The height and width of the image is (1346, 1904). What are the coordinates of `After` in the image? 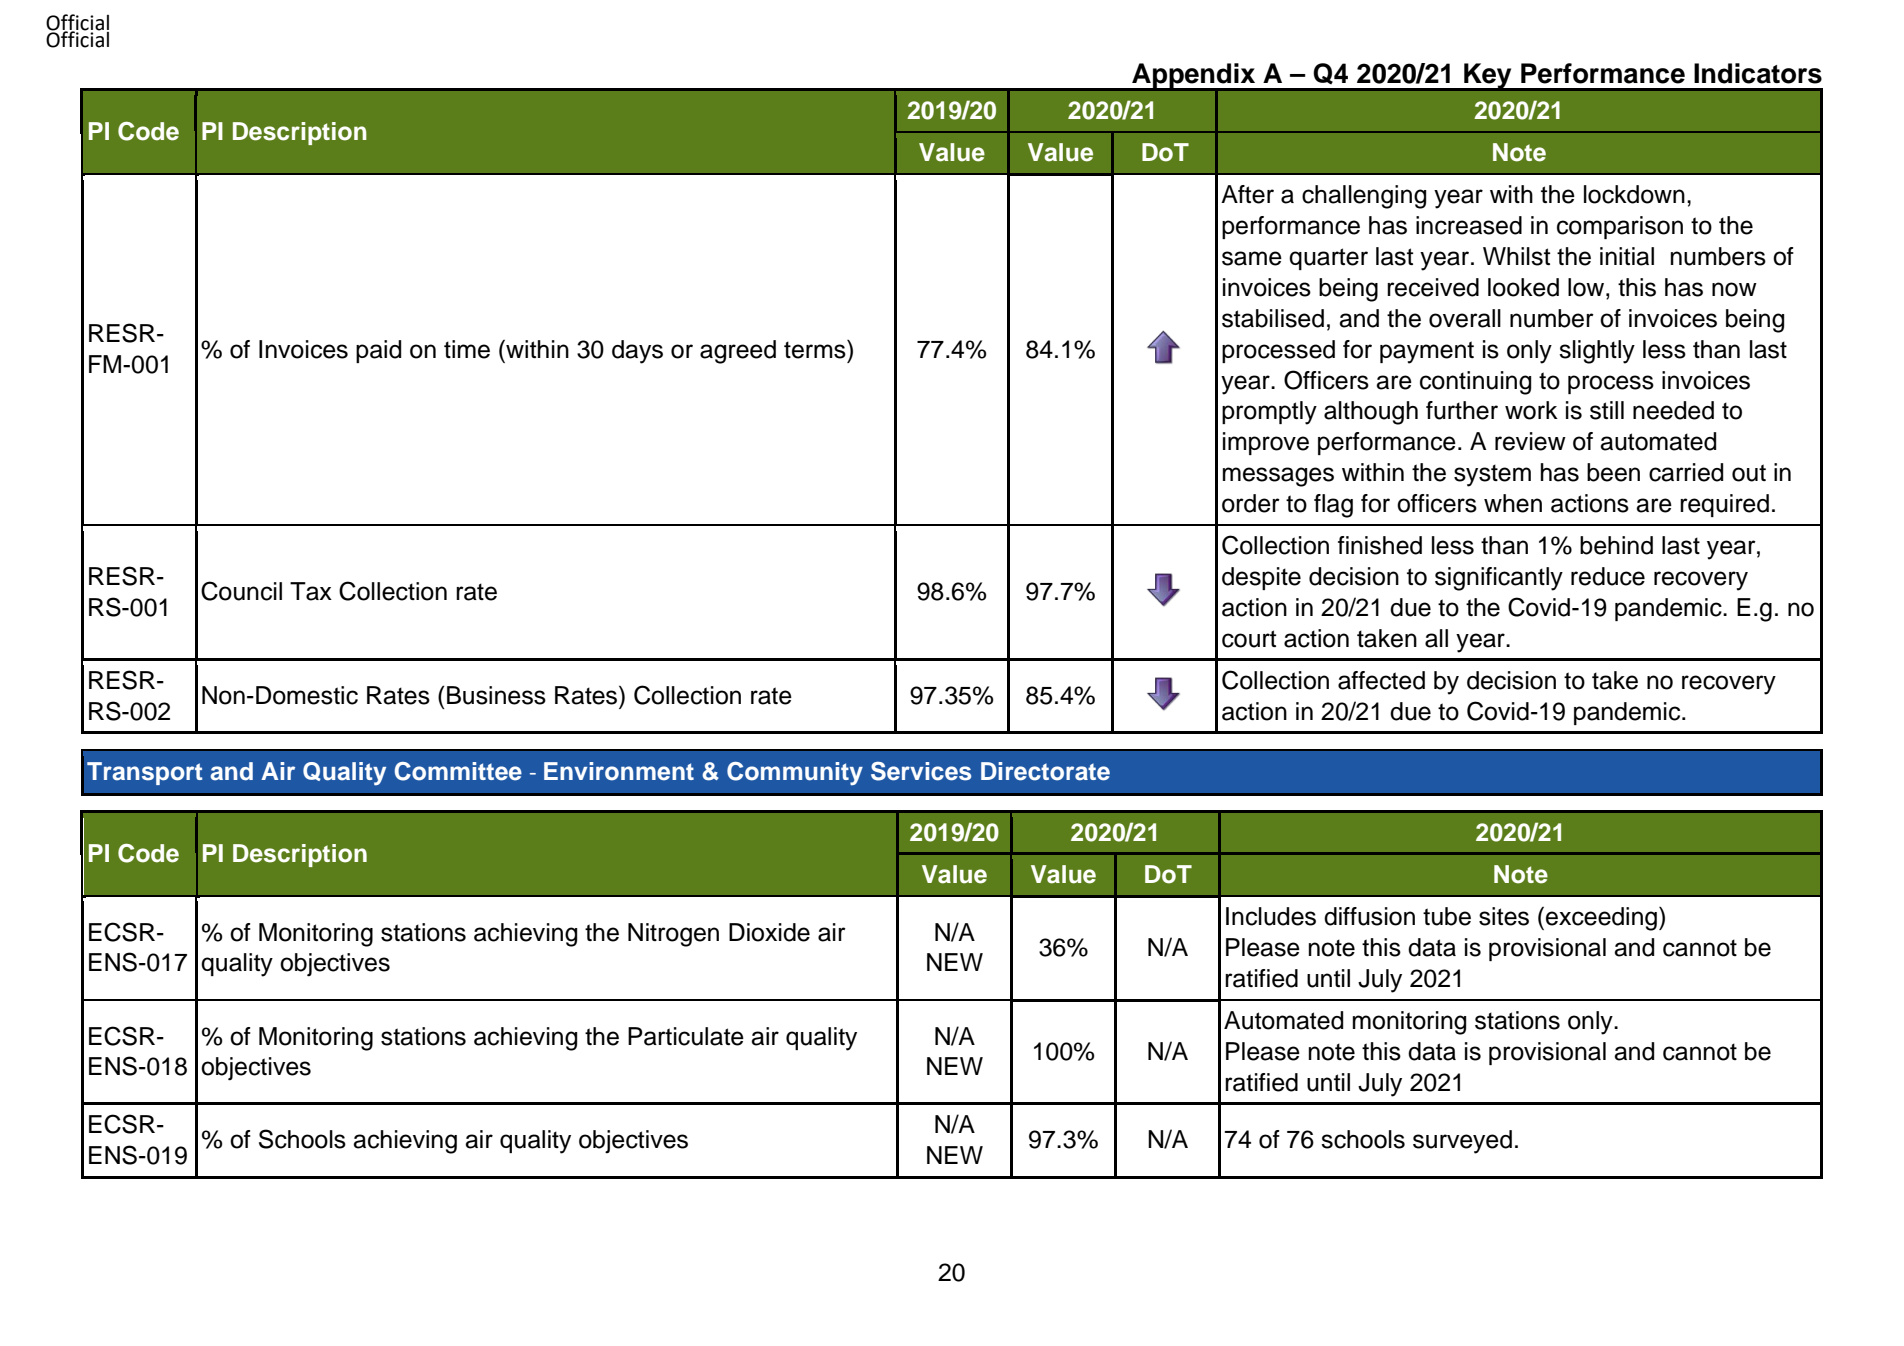 It's located at (1247, 194).
